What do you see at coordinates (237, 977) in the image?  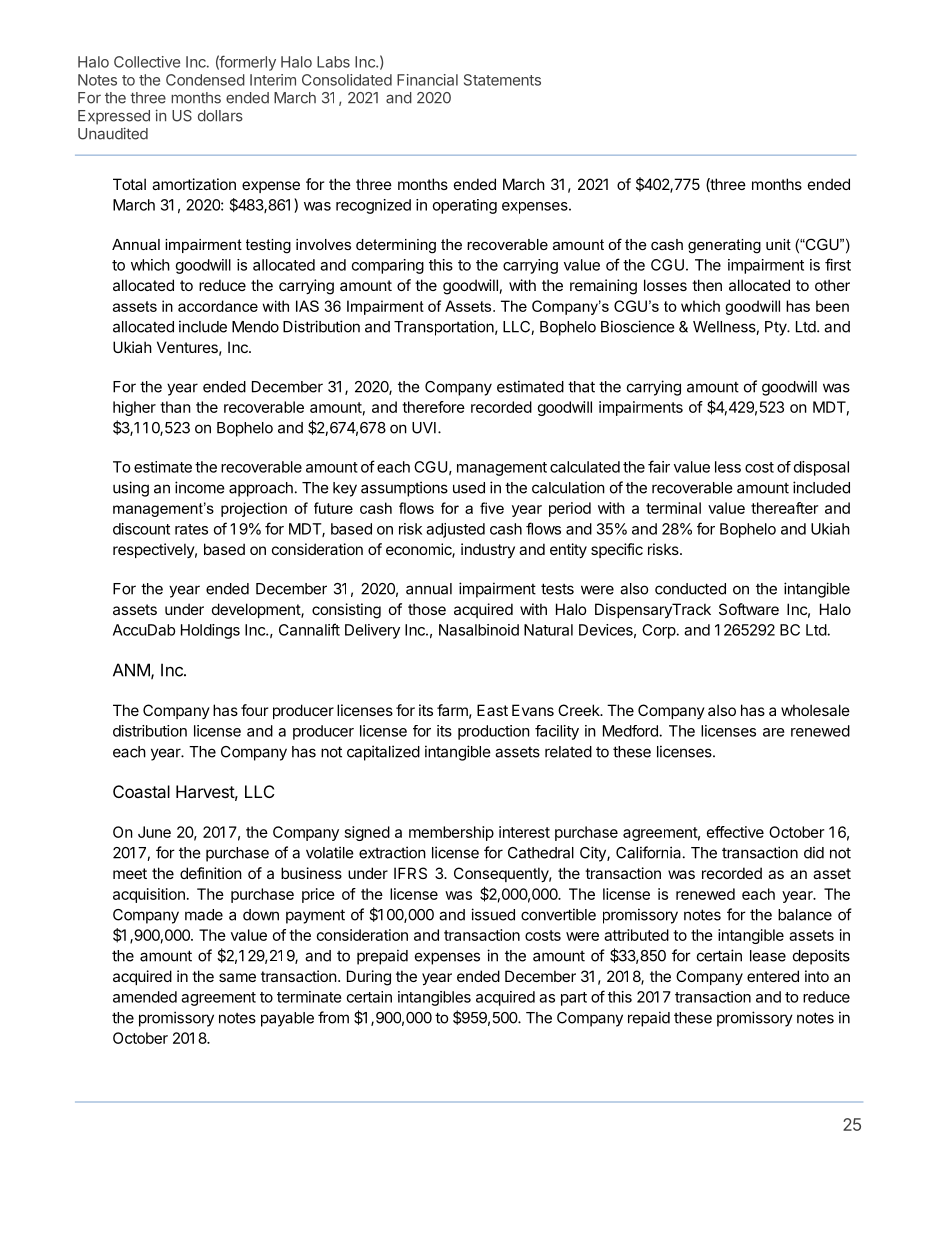 I see `same` at bounding box center [237, 977].
